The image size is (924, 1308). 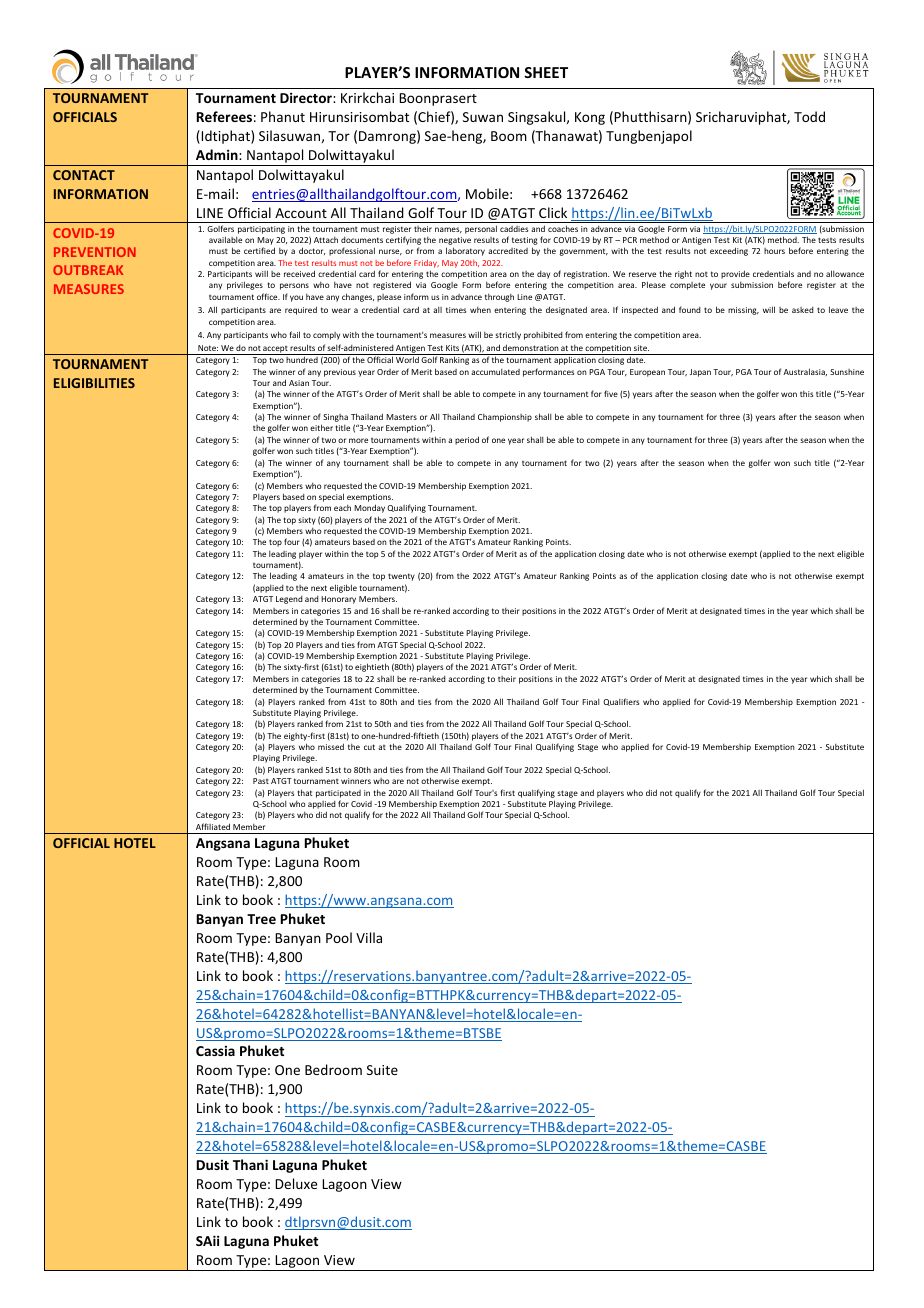 I want to click on CONTACT, so click(x=84, y=175).
